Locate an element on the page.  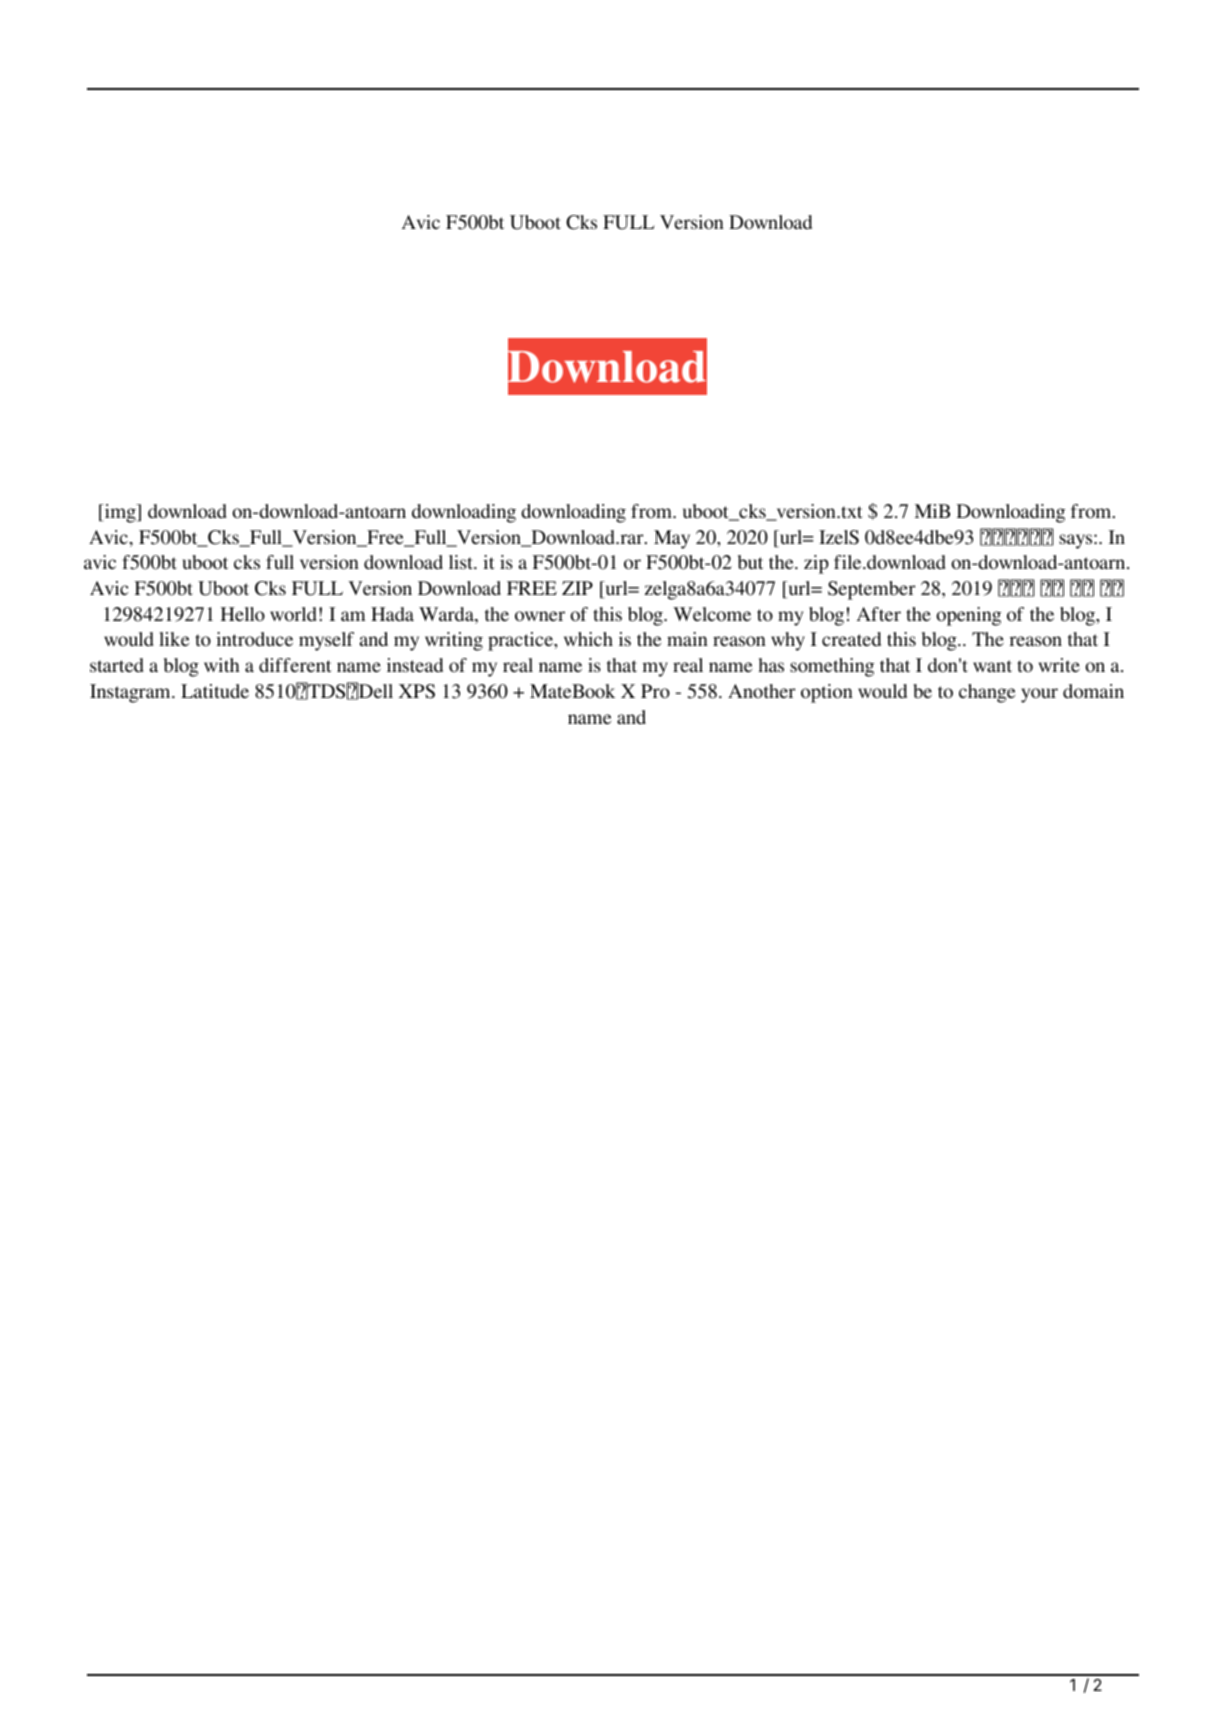
which is located at coordinates (588, 639).
